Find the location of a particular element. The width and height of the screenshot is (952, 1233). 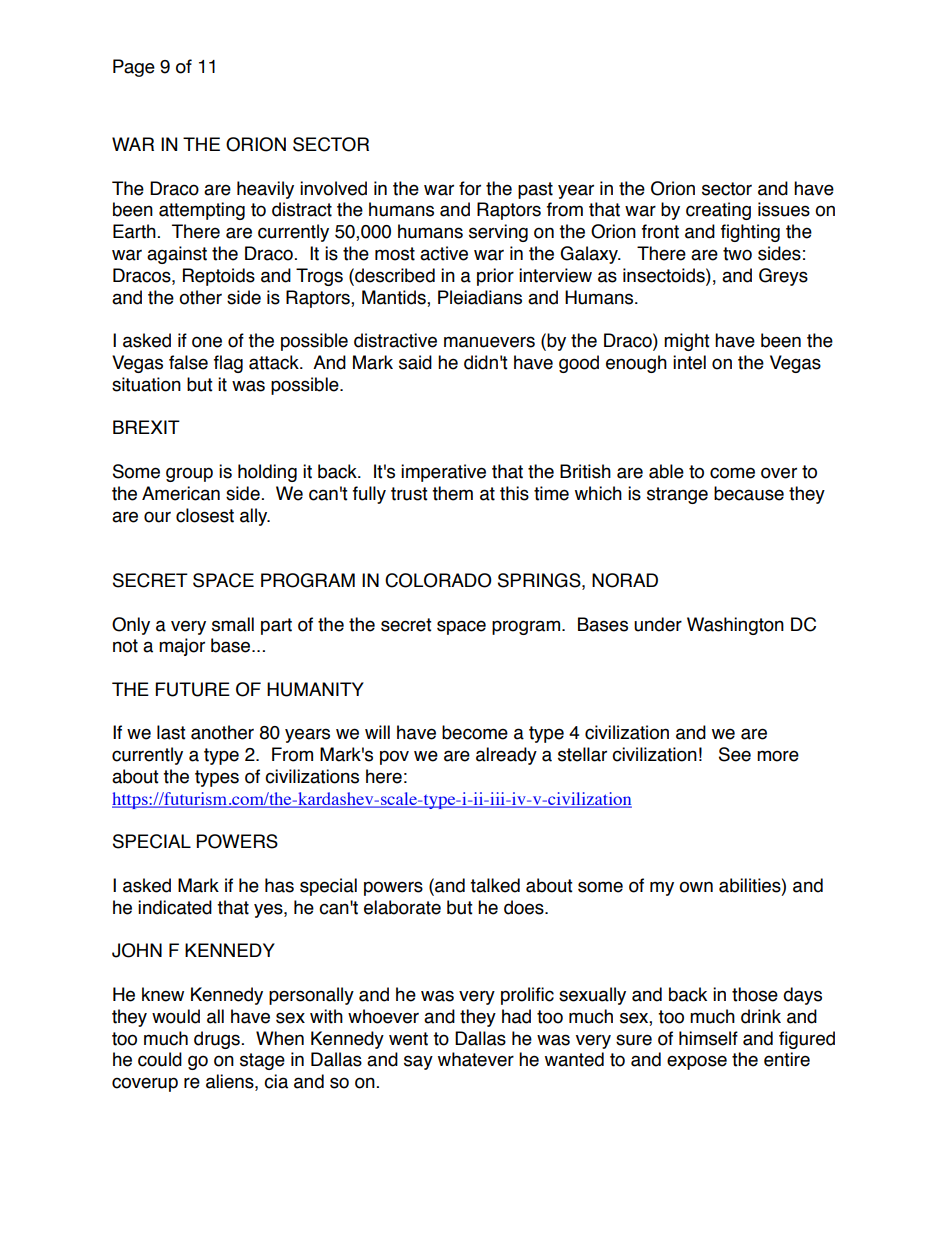

manuevers is located at coordinates (489, 342).
